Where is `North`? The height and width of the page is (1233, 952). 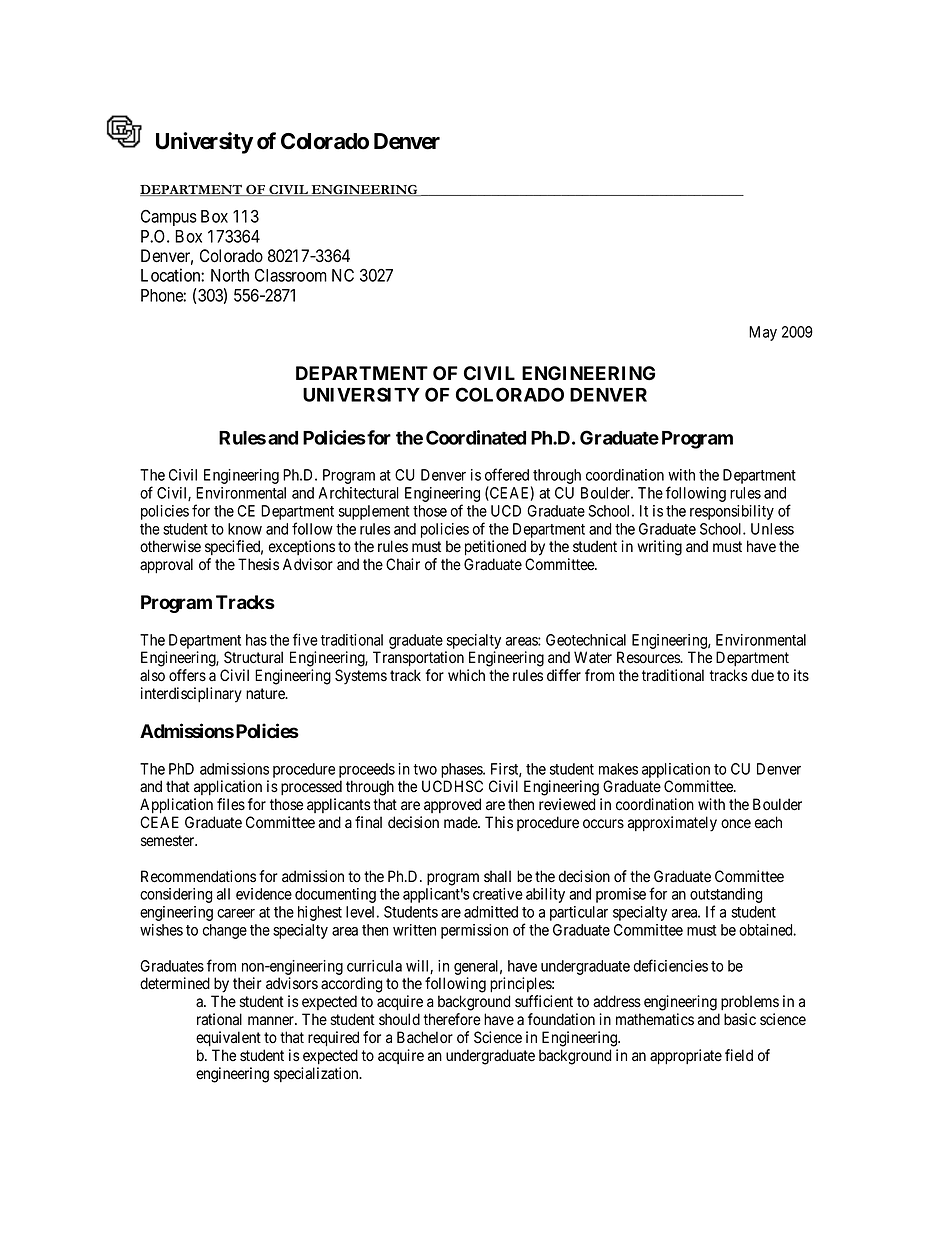 North is located at coordinates (230, 275).
